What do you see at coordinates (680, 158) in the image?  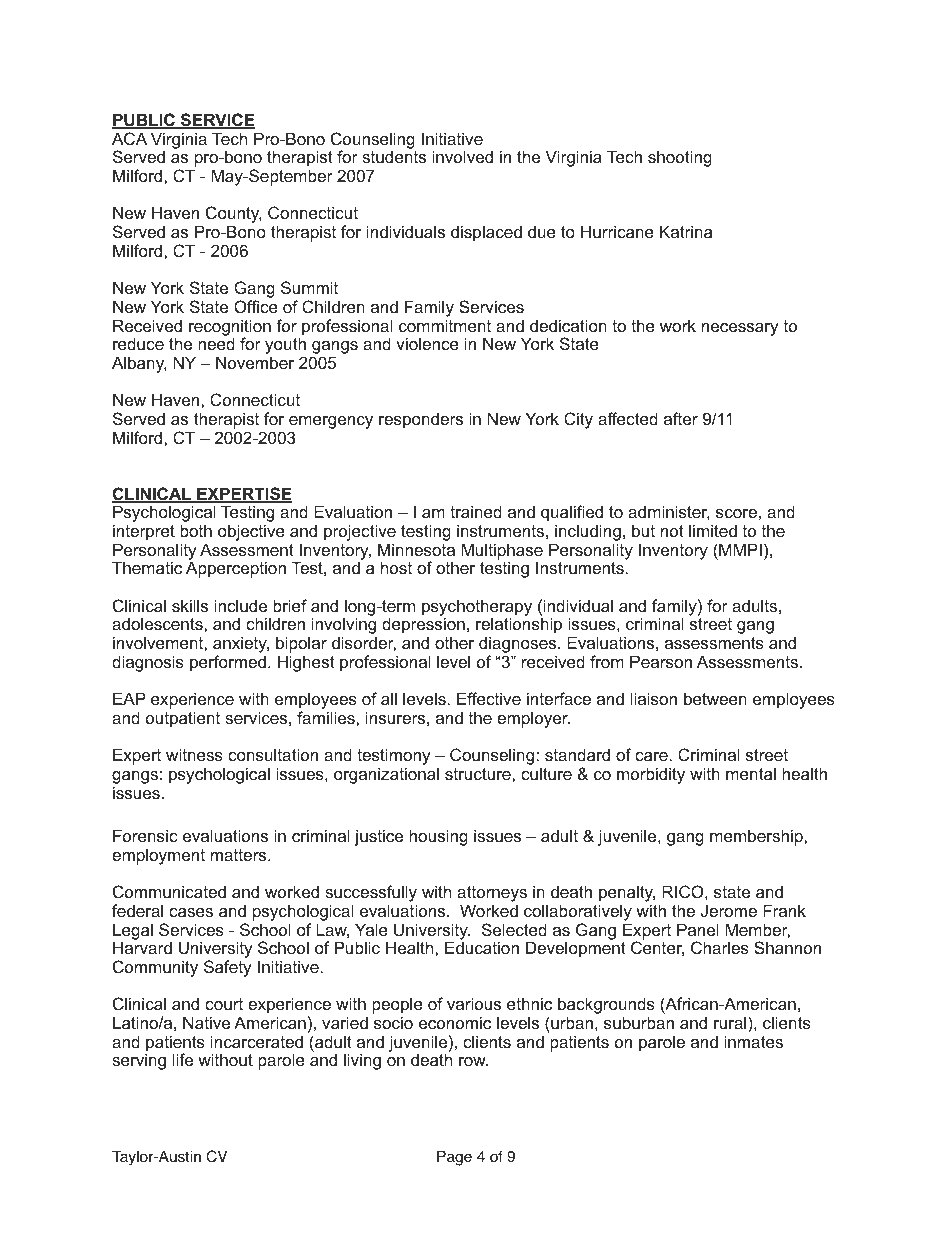 I see `shooting` at bounding box center [680, 158].
